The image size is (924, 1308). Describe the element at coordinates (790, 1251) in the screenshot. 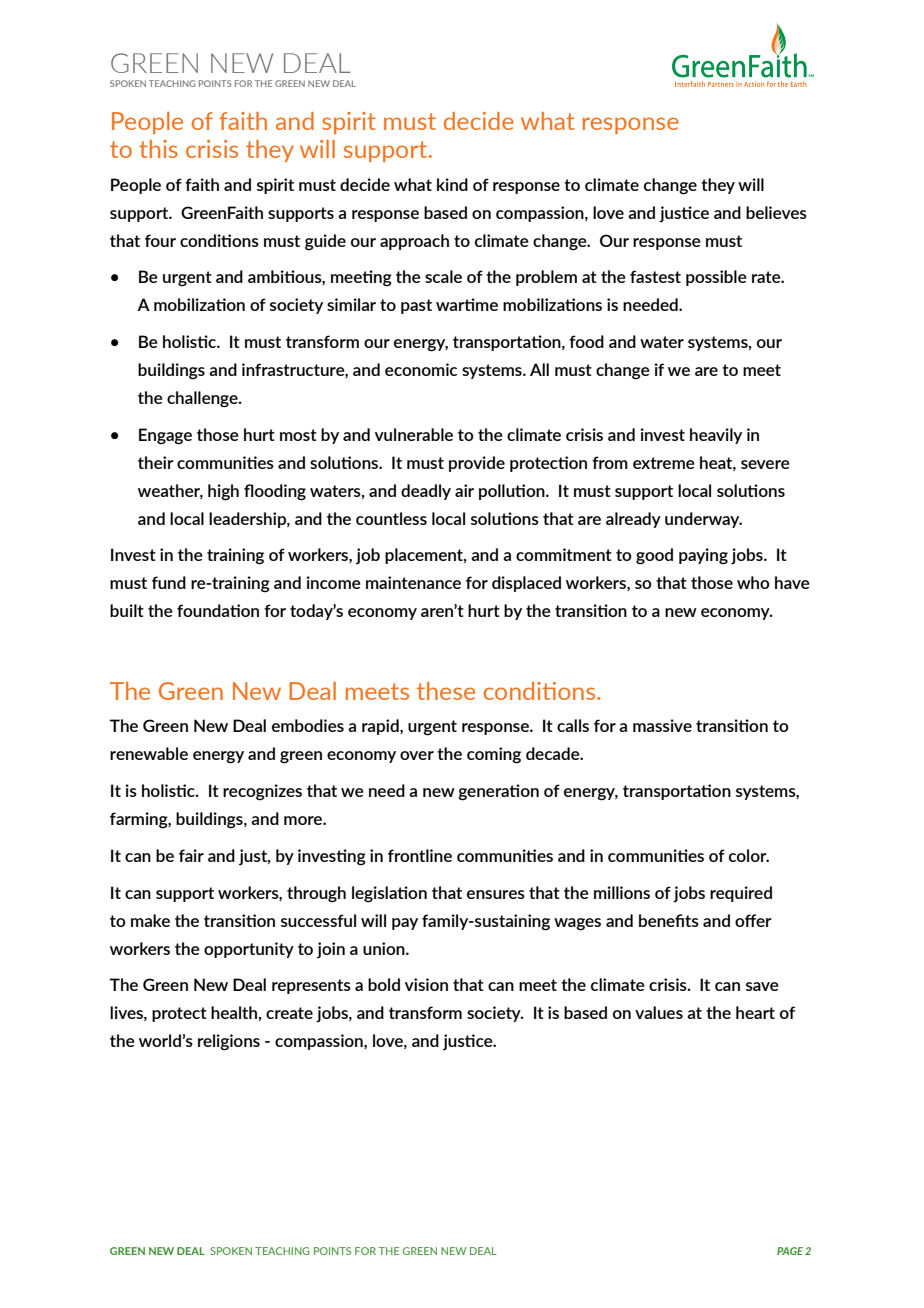

I see `PAGE` at that location.
